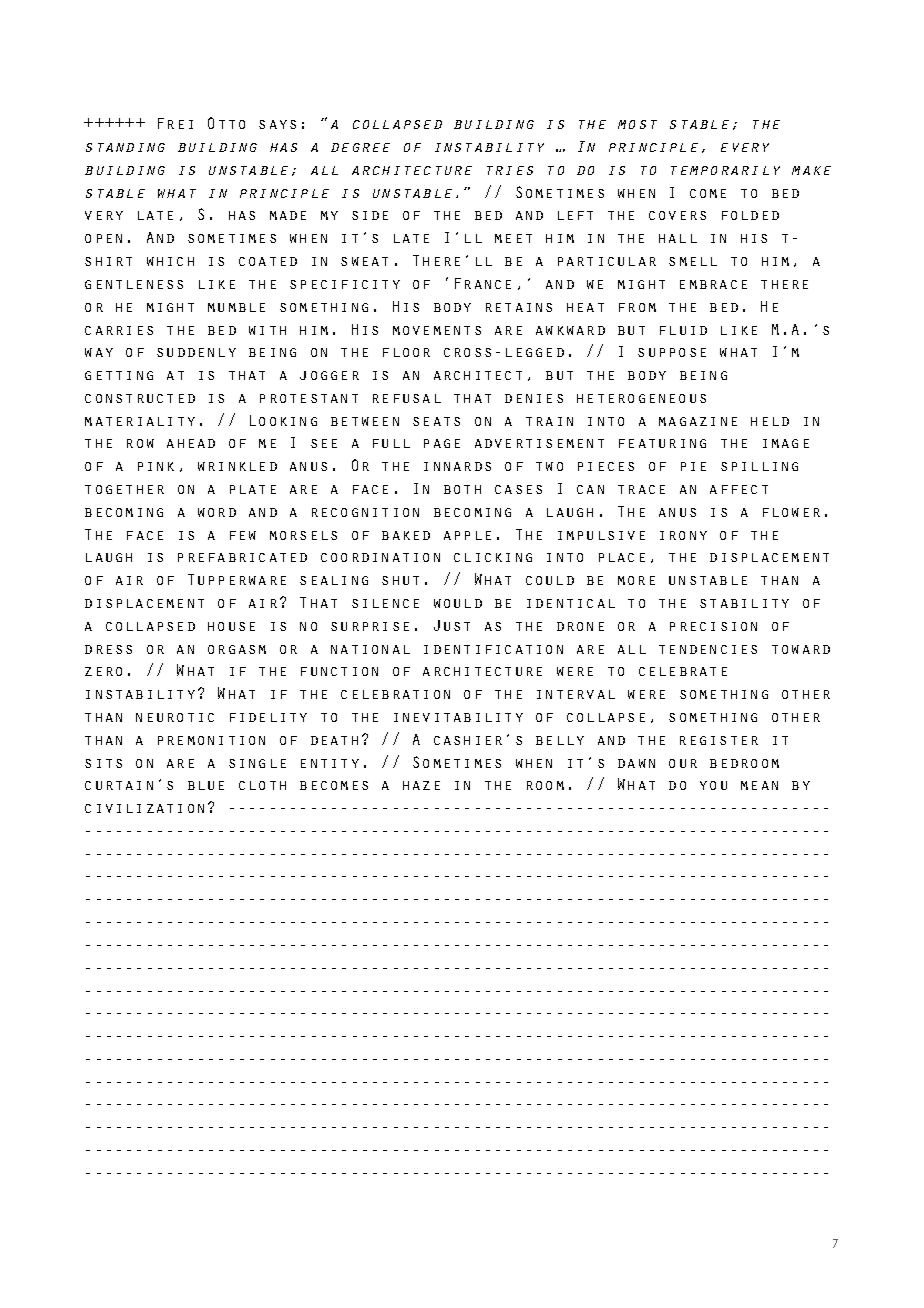  What do you see at coordinates (510, 170) in the document?
I see `tries` at bounding box center [510, 170].
